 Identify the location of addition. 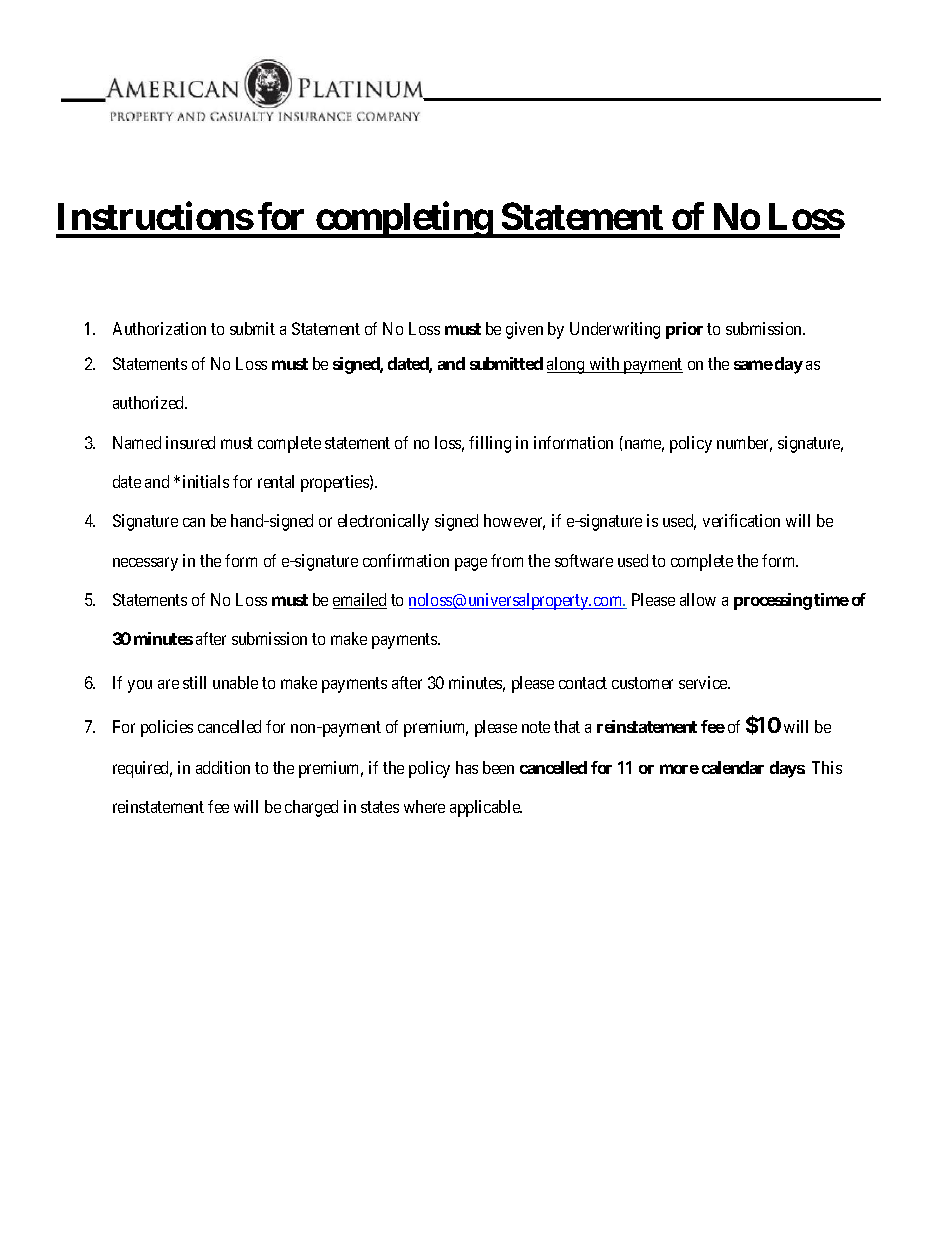
(223, 767).
